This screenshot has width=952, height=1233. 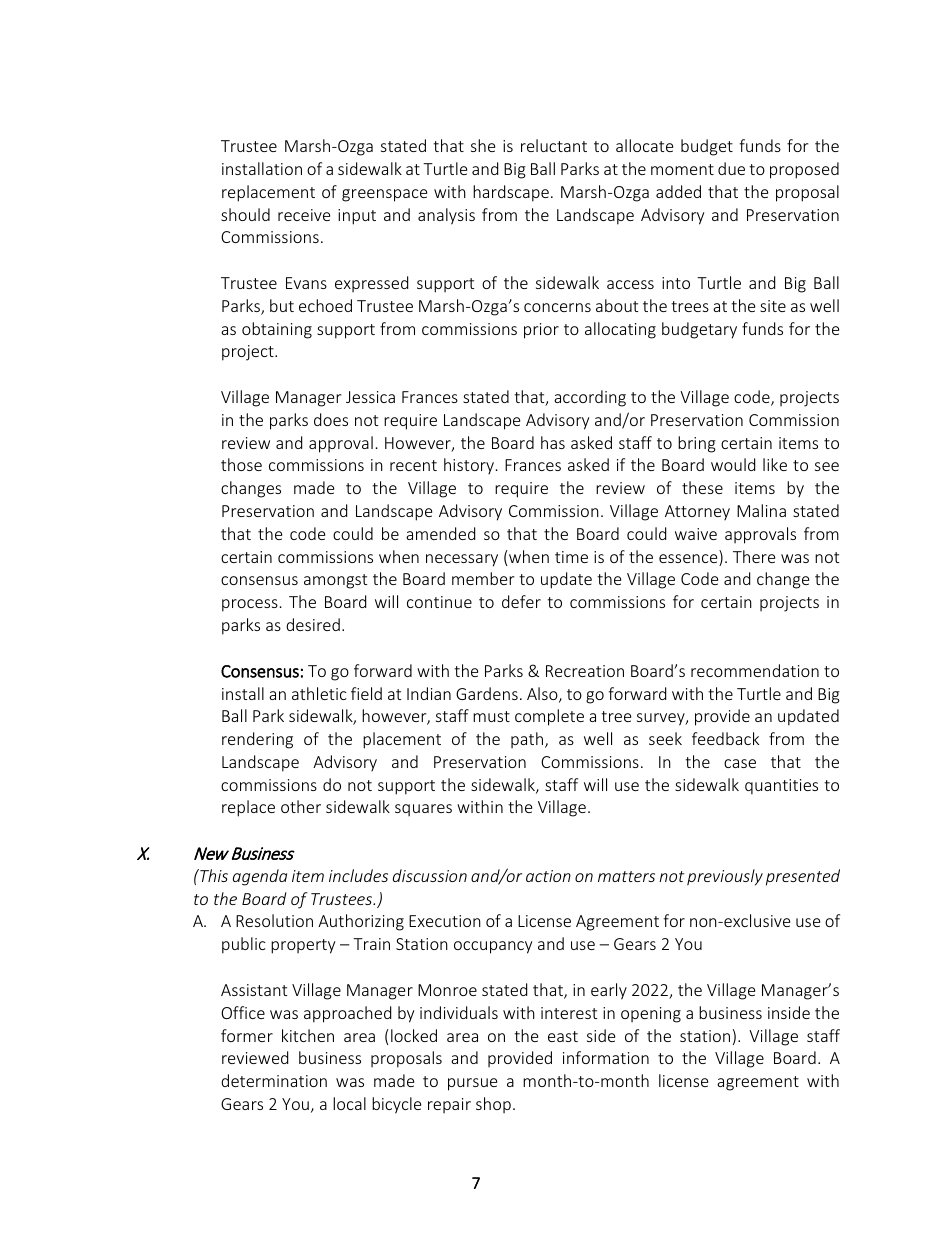 What do you see at coordinates (731, 168) in the screenshot?
I see `due` at bounding box center [731, 168].
